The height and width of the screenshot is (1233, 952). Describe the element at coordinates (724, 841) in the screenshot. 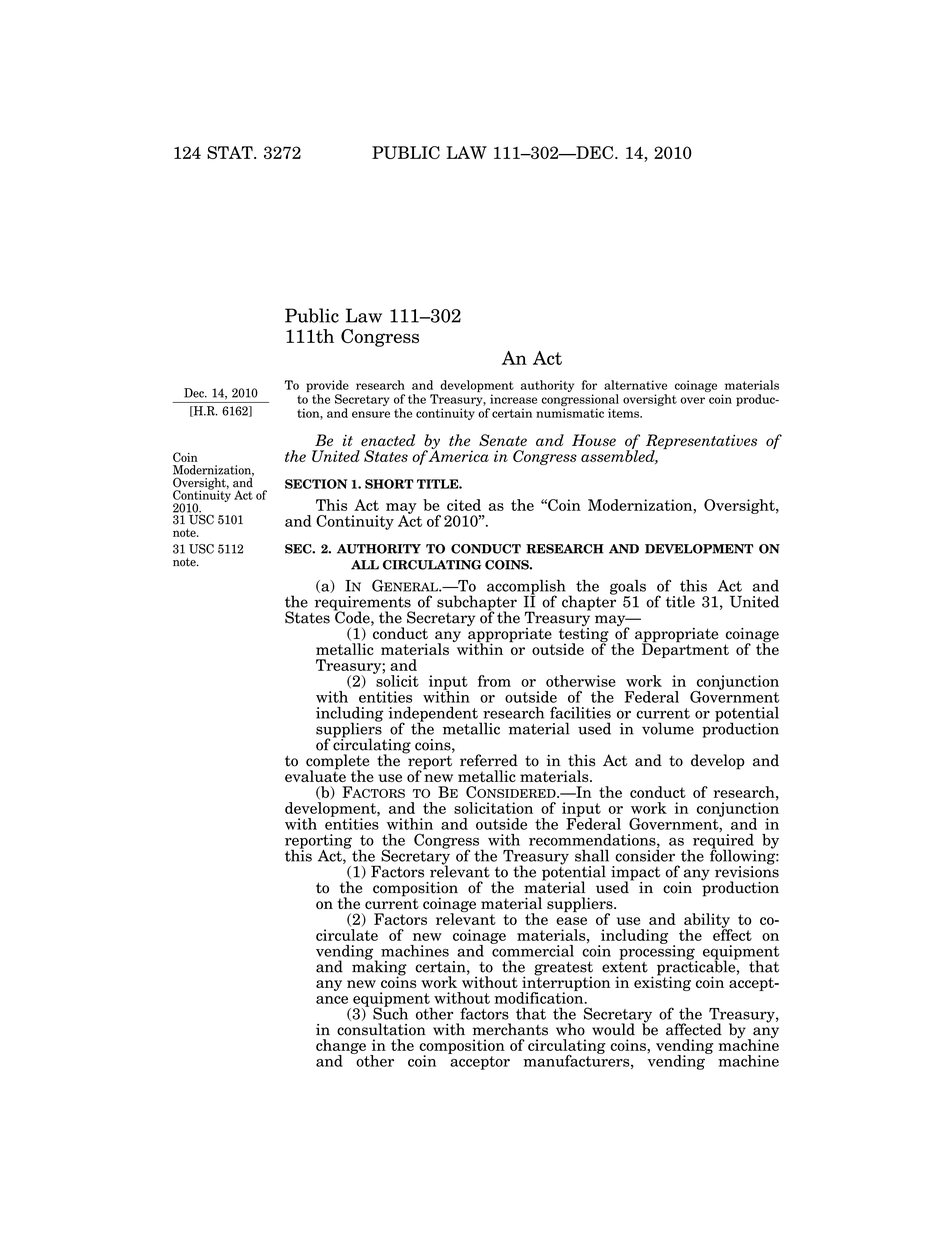

I see `required` at that location.
